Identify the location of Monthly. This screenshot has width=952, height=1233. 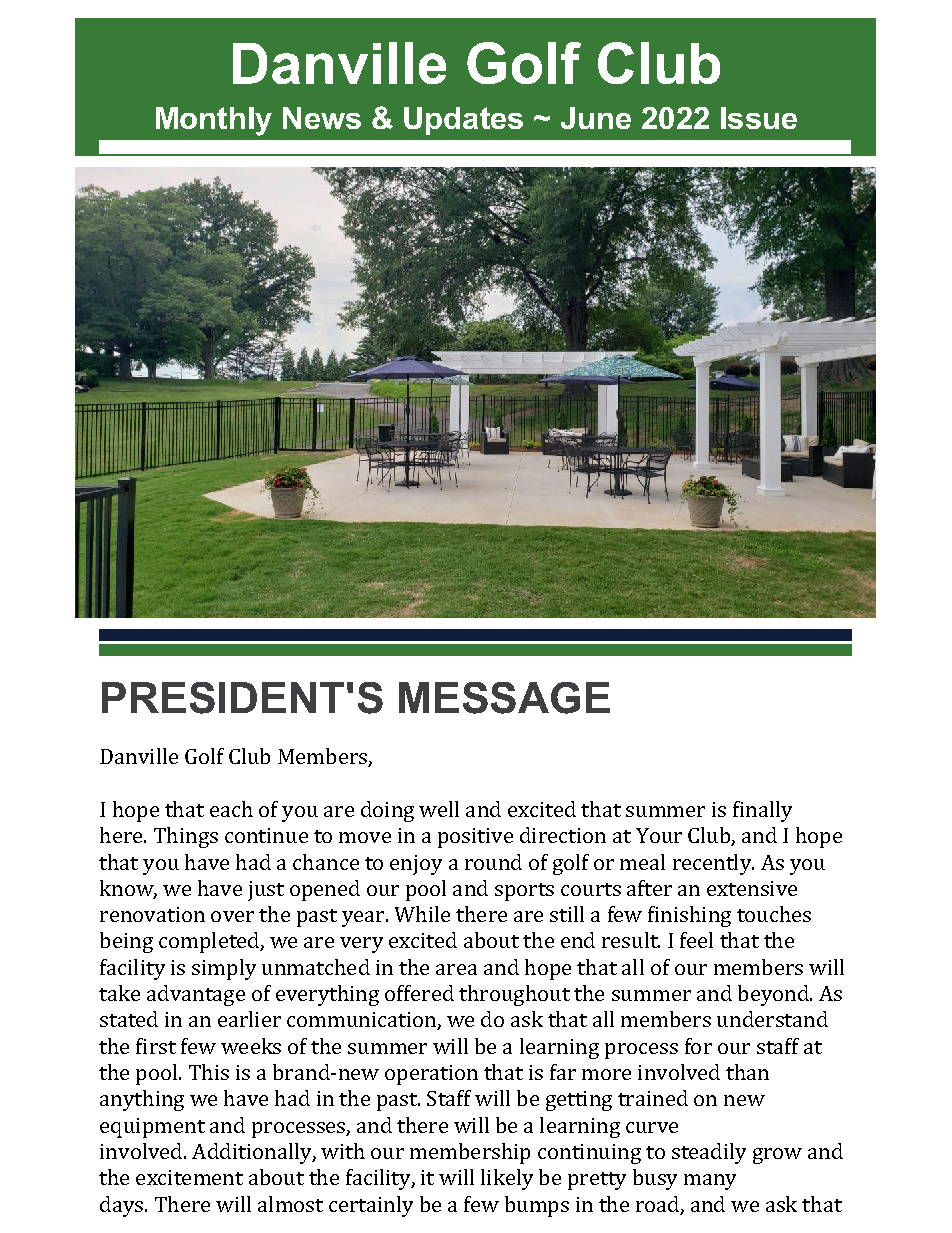
(214, 121).
